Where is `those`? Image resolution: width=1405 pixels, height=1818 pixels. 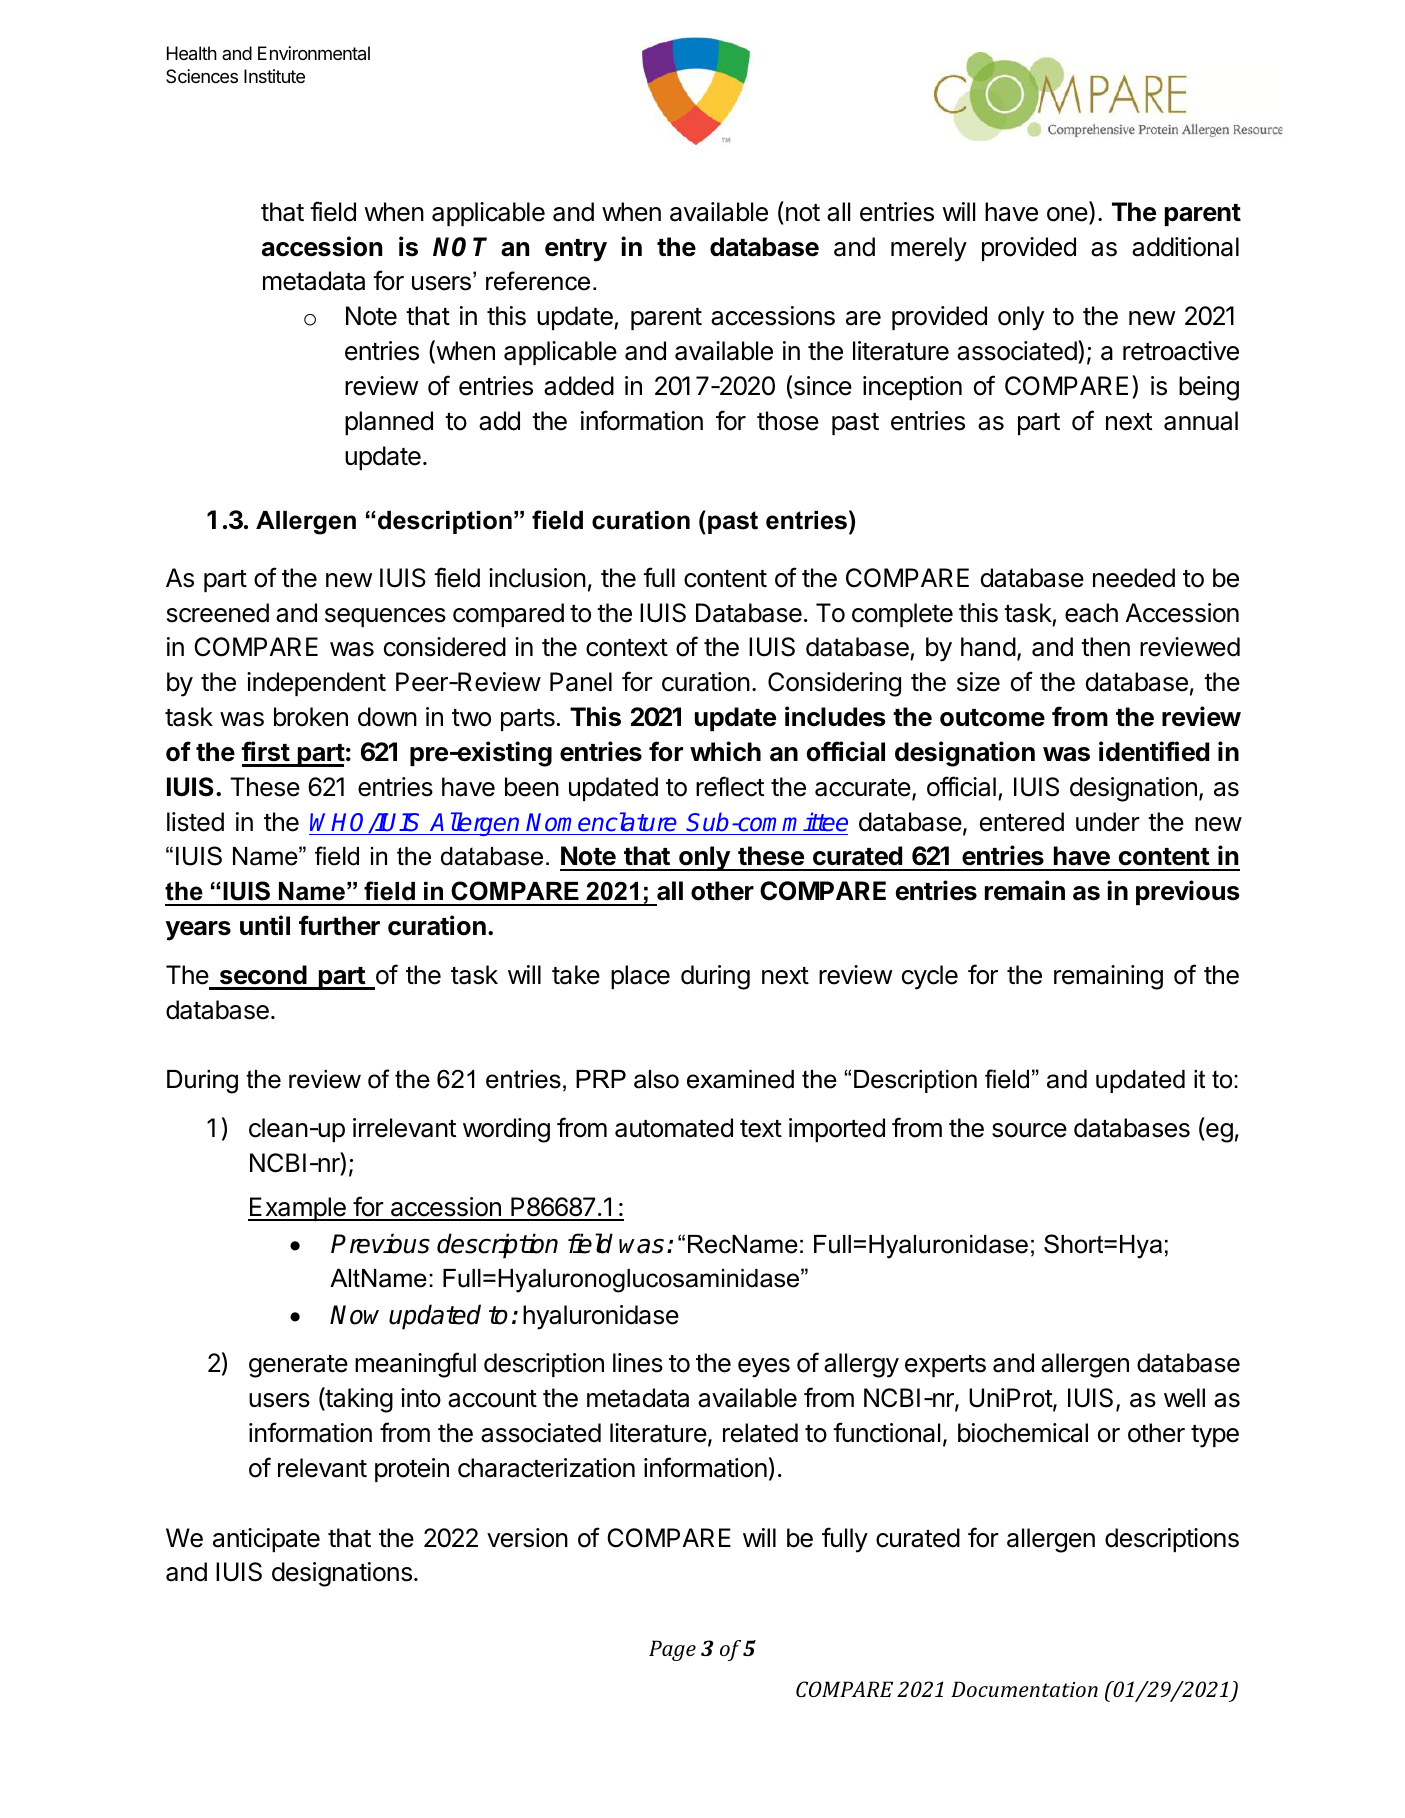
those is located at coordinates (788, 421).
